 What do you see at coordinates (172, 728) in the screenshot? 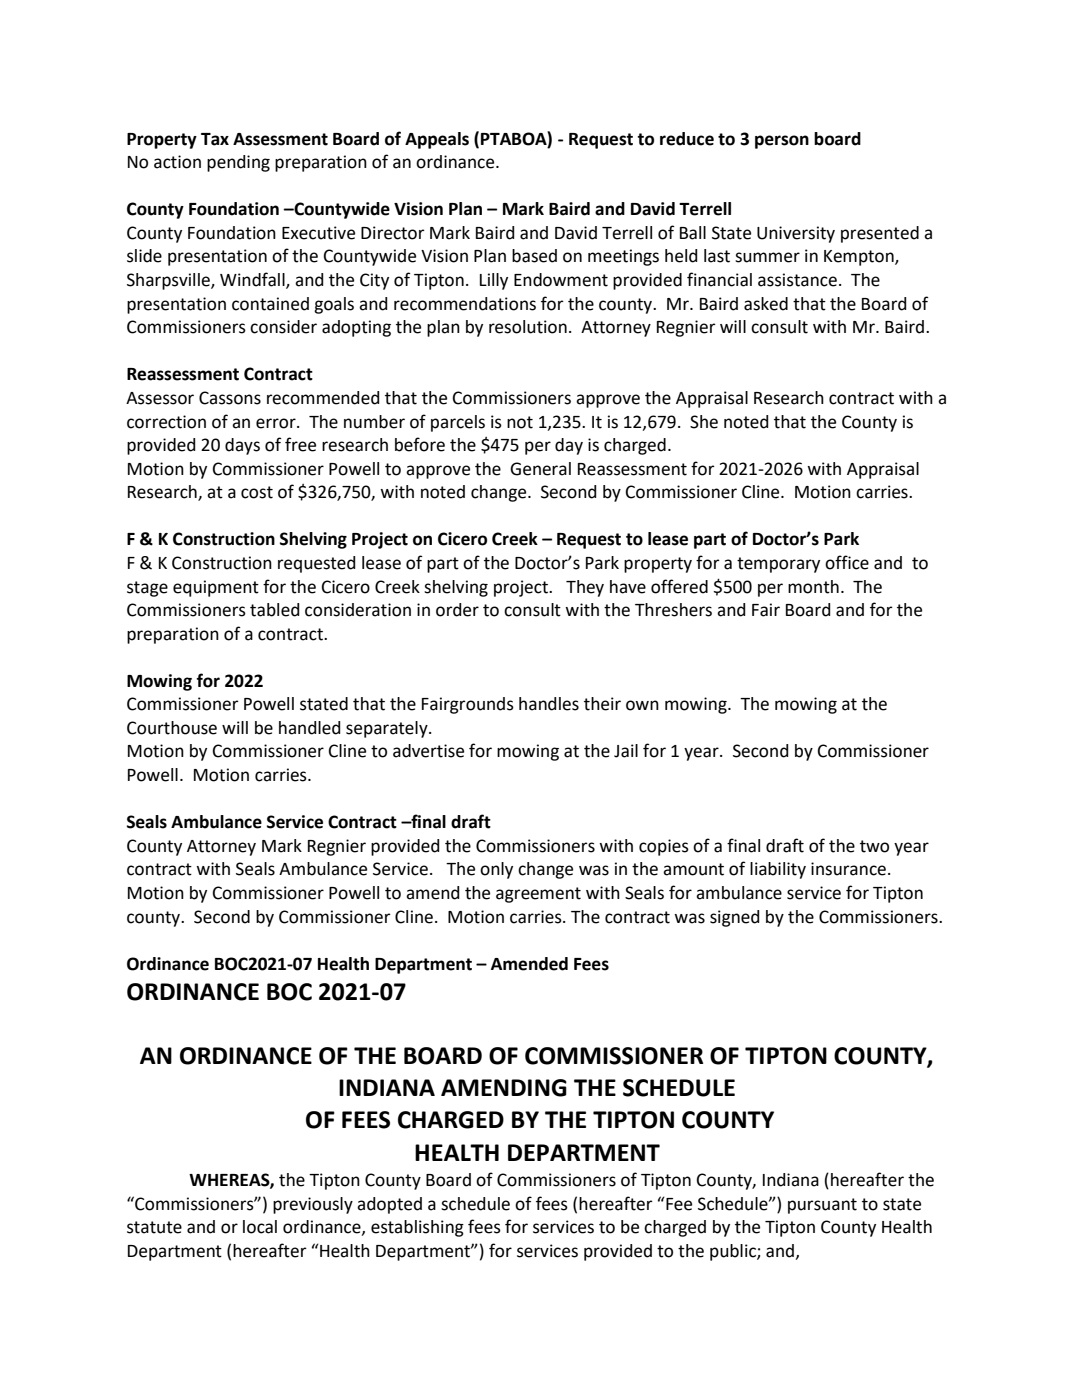
I see `Courthouse` at bounding box center [172, 728].
